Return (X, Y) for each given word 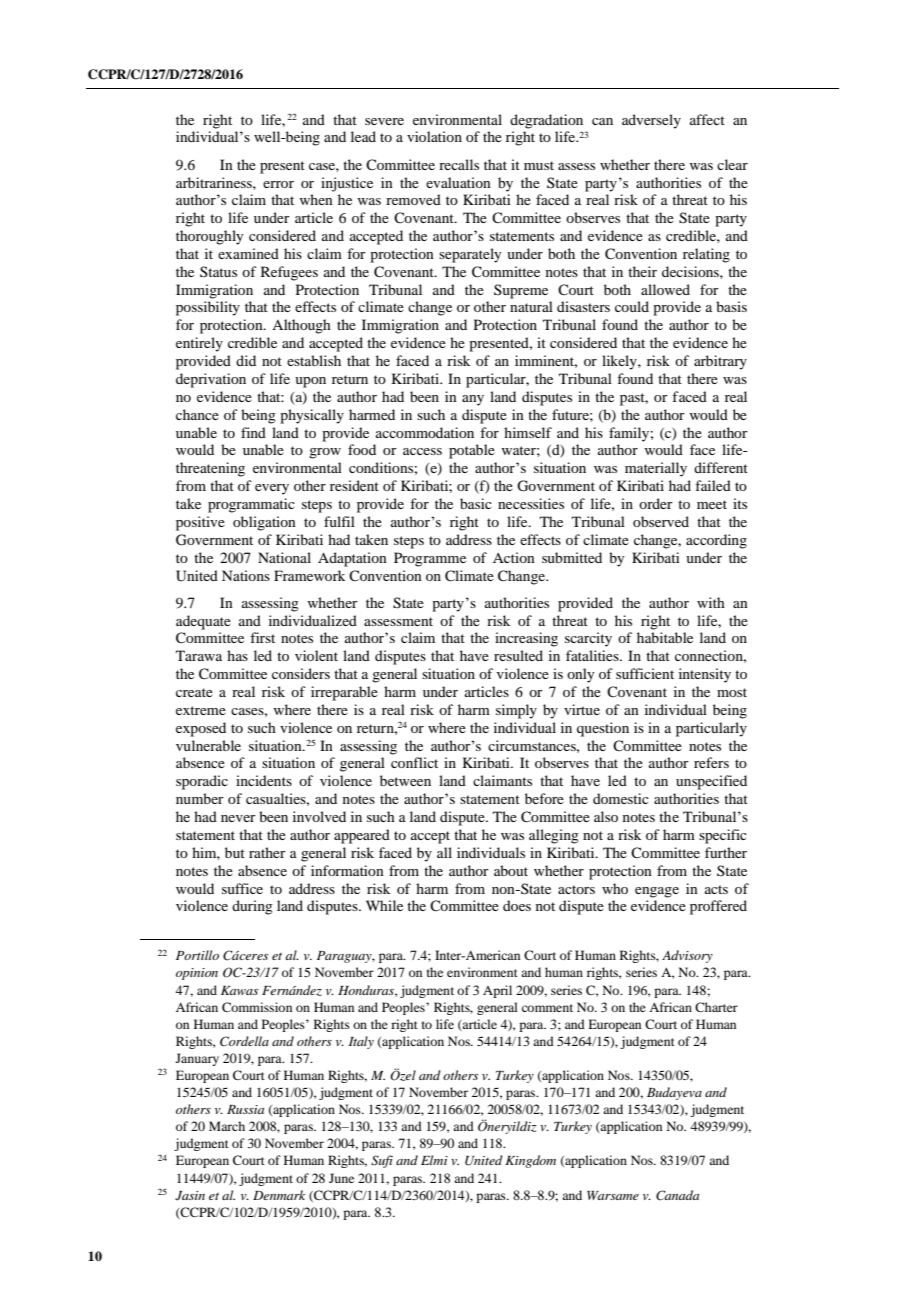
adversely (651, 121)
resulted (518, 655)
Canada (677, 1195)
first (262, 637)
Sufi (382, 1161)
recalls (459, 164)
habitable (665, 637)
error (278, 184)
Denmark (279, 1195)
